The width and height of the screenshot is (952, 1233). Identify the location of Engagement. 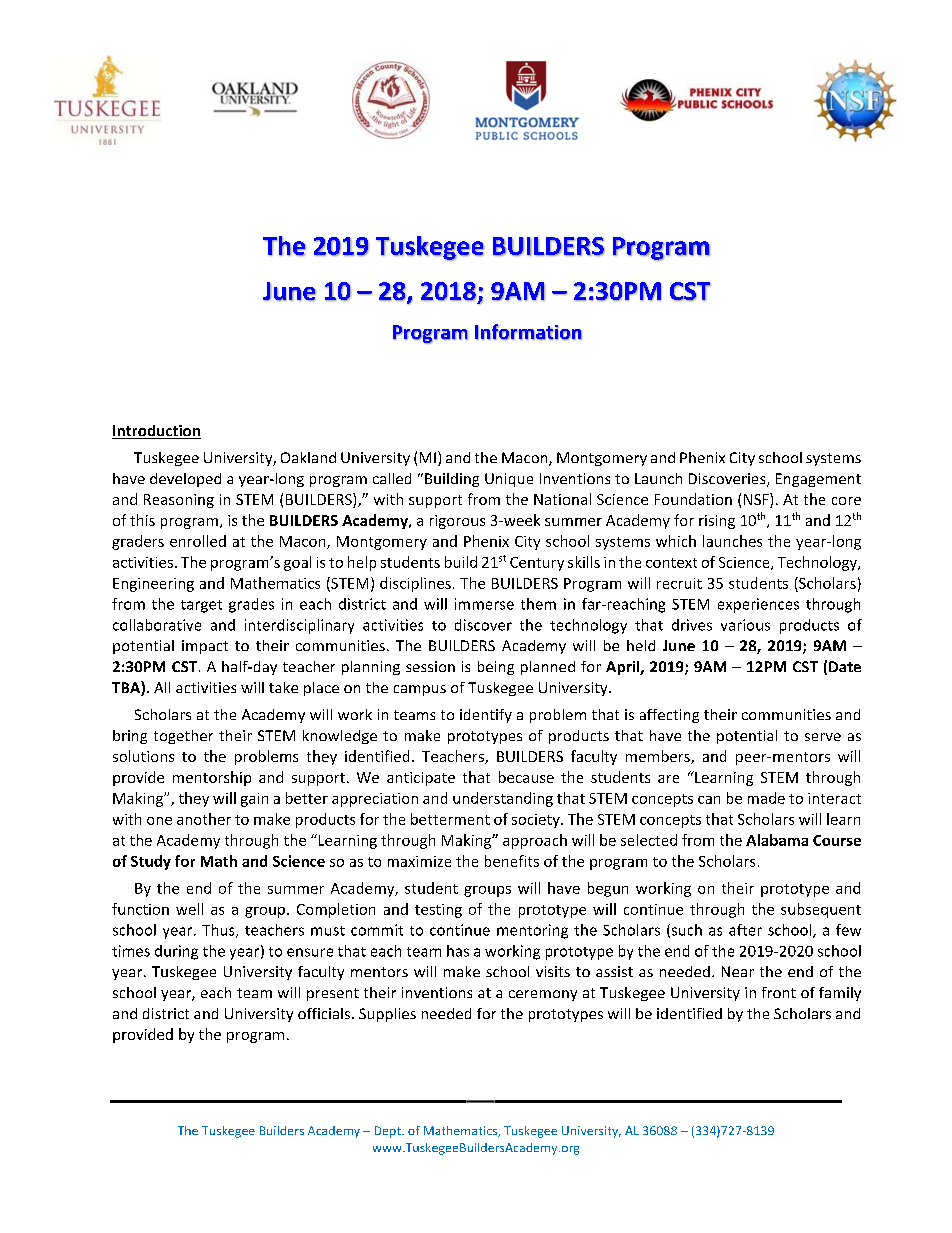
(818, 480).
